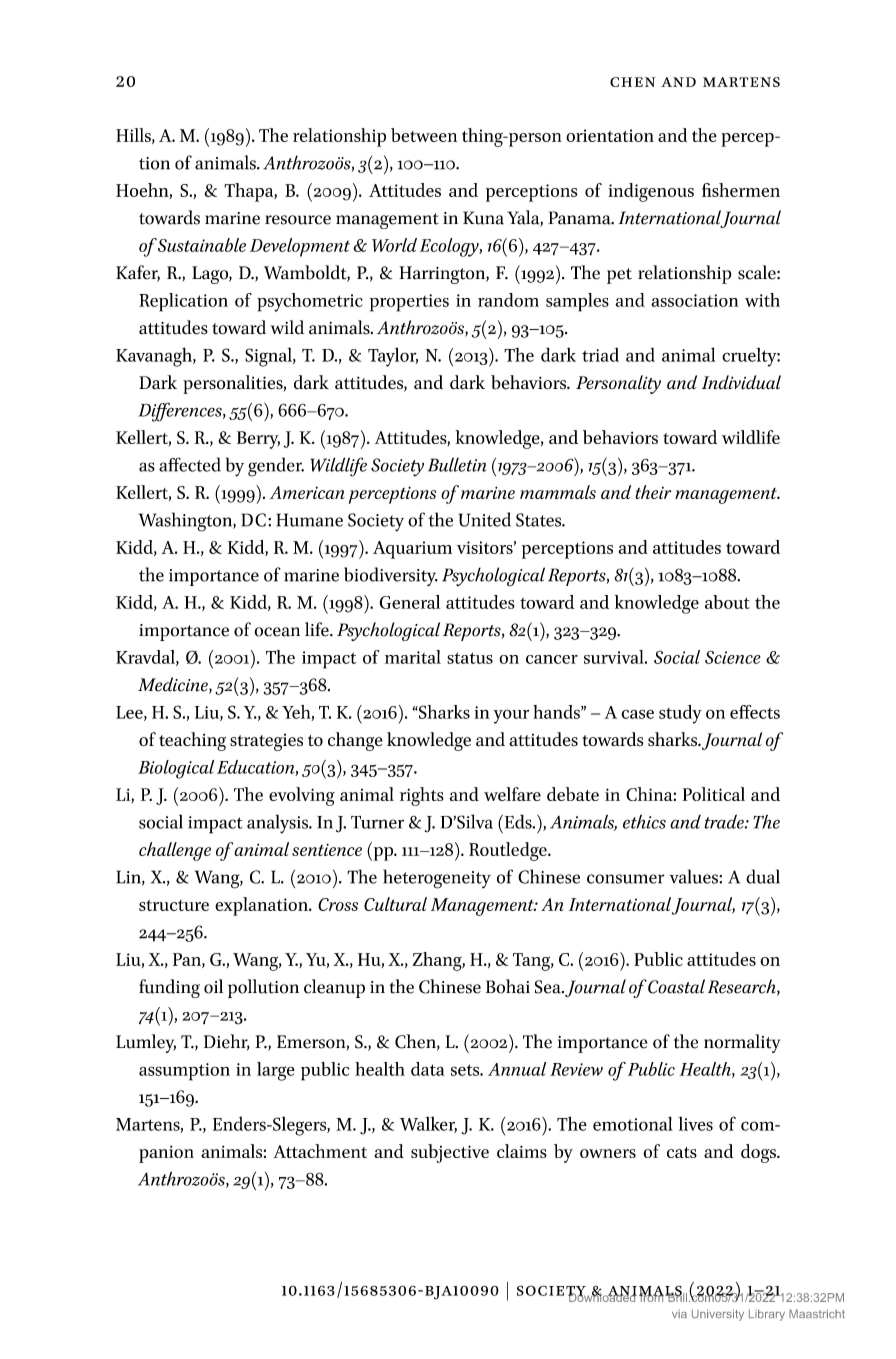  Describe the element at coordinates (202, 245) in the image. I see `Sustainable` at that location.
